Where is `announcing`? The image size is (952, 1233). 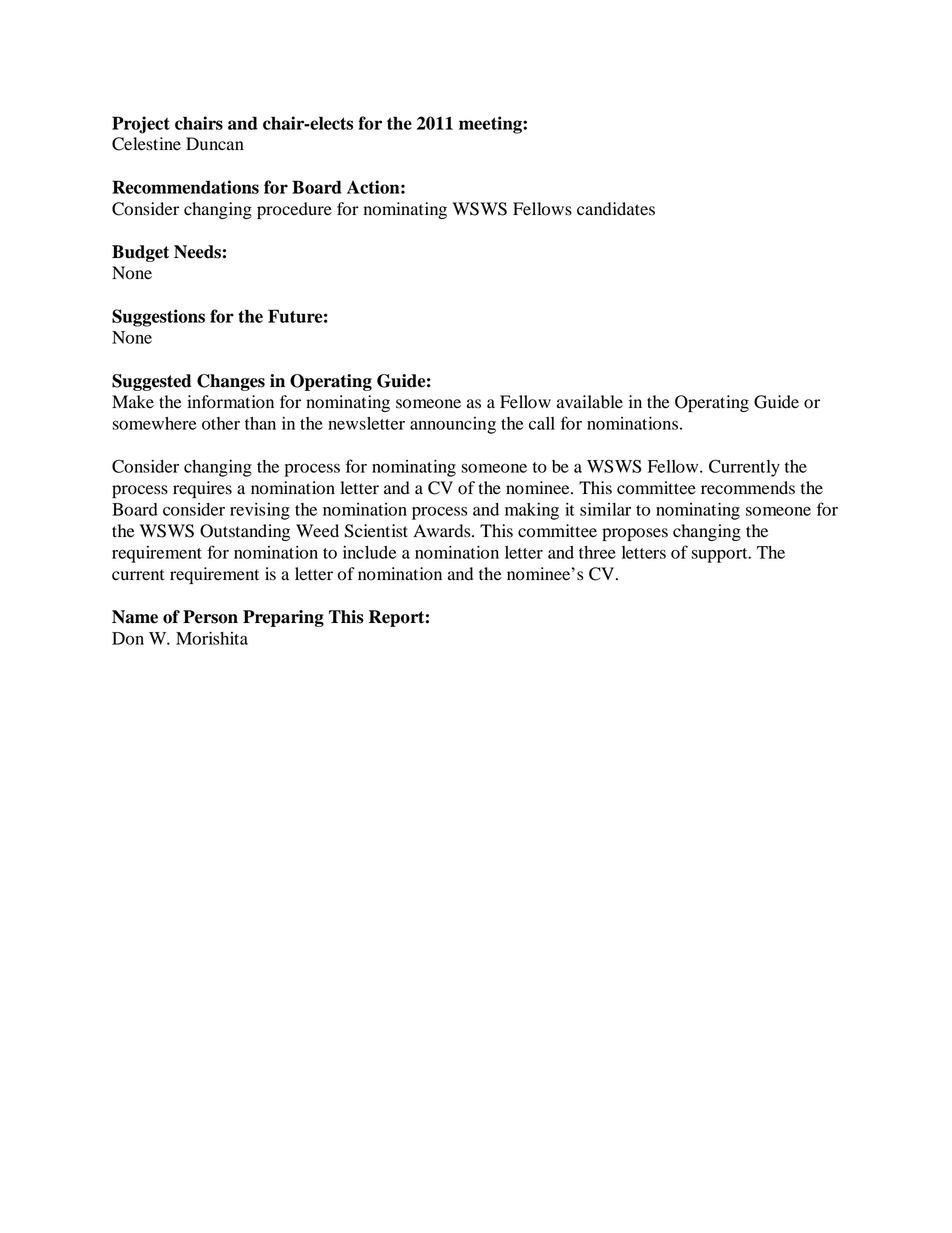
announcing is located at coordinates (453, 425).
